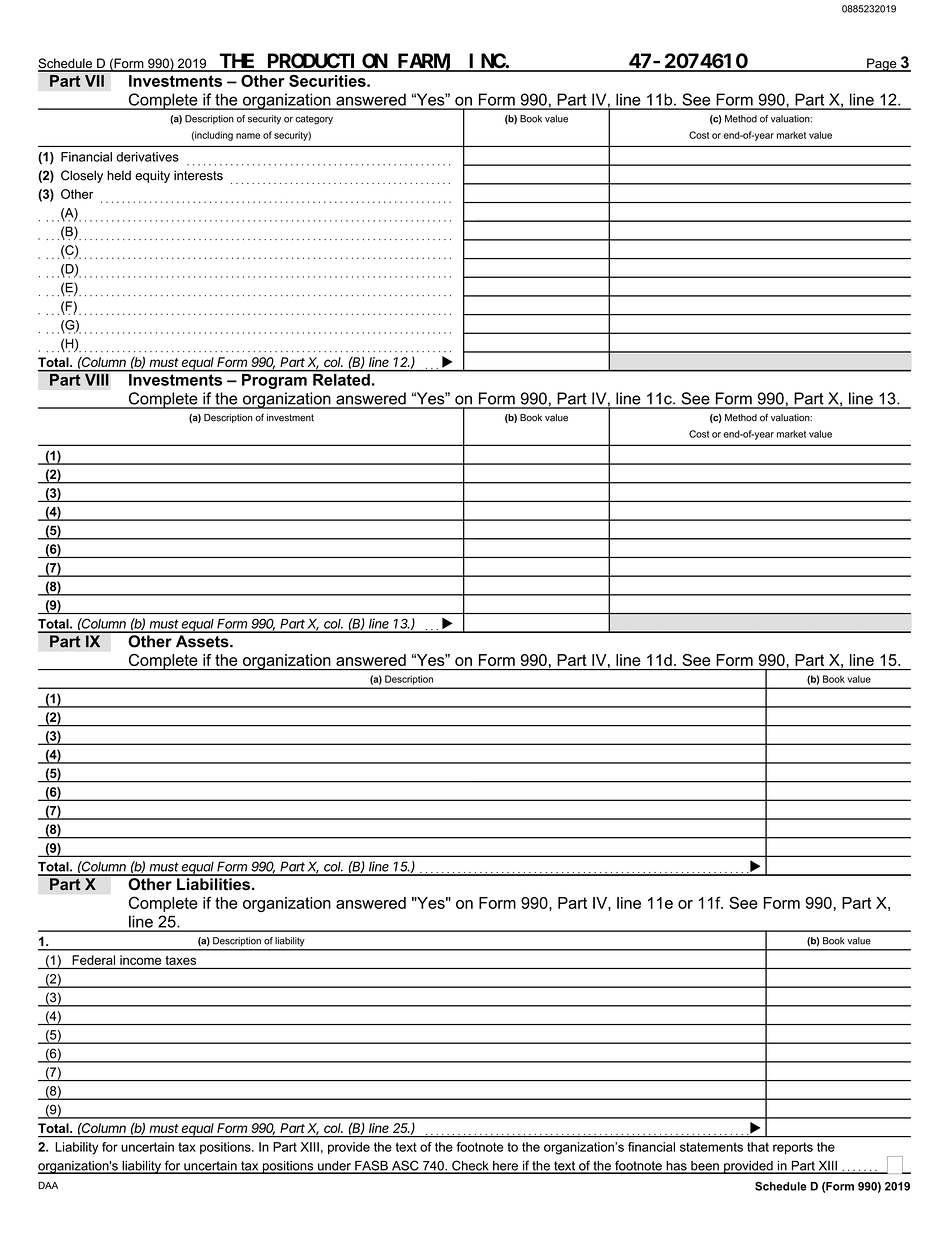  What do you see at coordinates (758, 1147) in the screenshot?
I see `that` at bounding box center [758, 1147].
